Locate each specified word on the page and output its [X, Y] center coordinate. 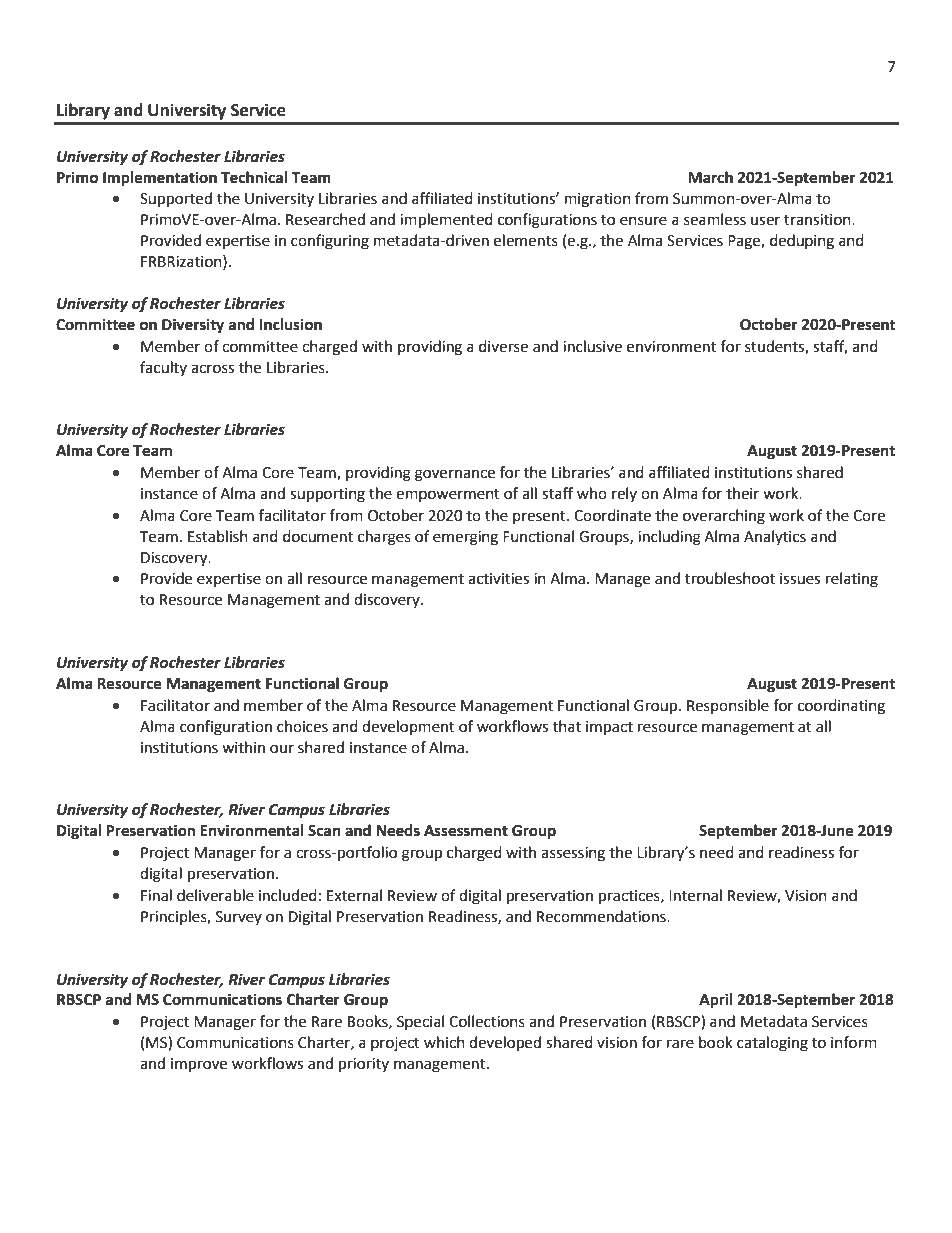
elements [526, 240]
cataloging [772, 1044]
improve [199, 1065]
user [765, 221]
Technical [254, 177]
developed [505, 1044]
